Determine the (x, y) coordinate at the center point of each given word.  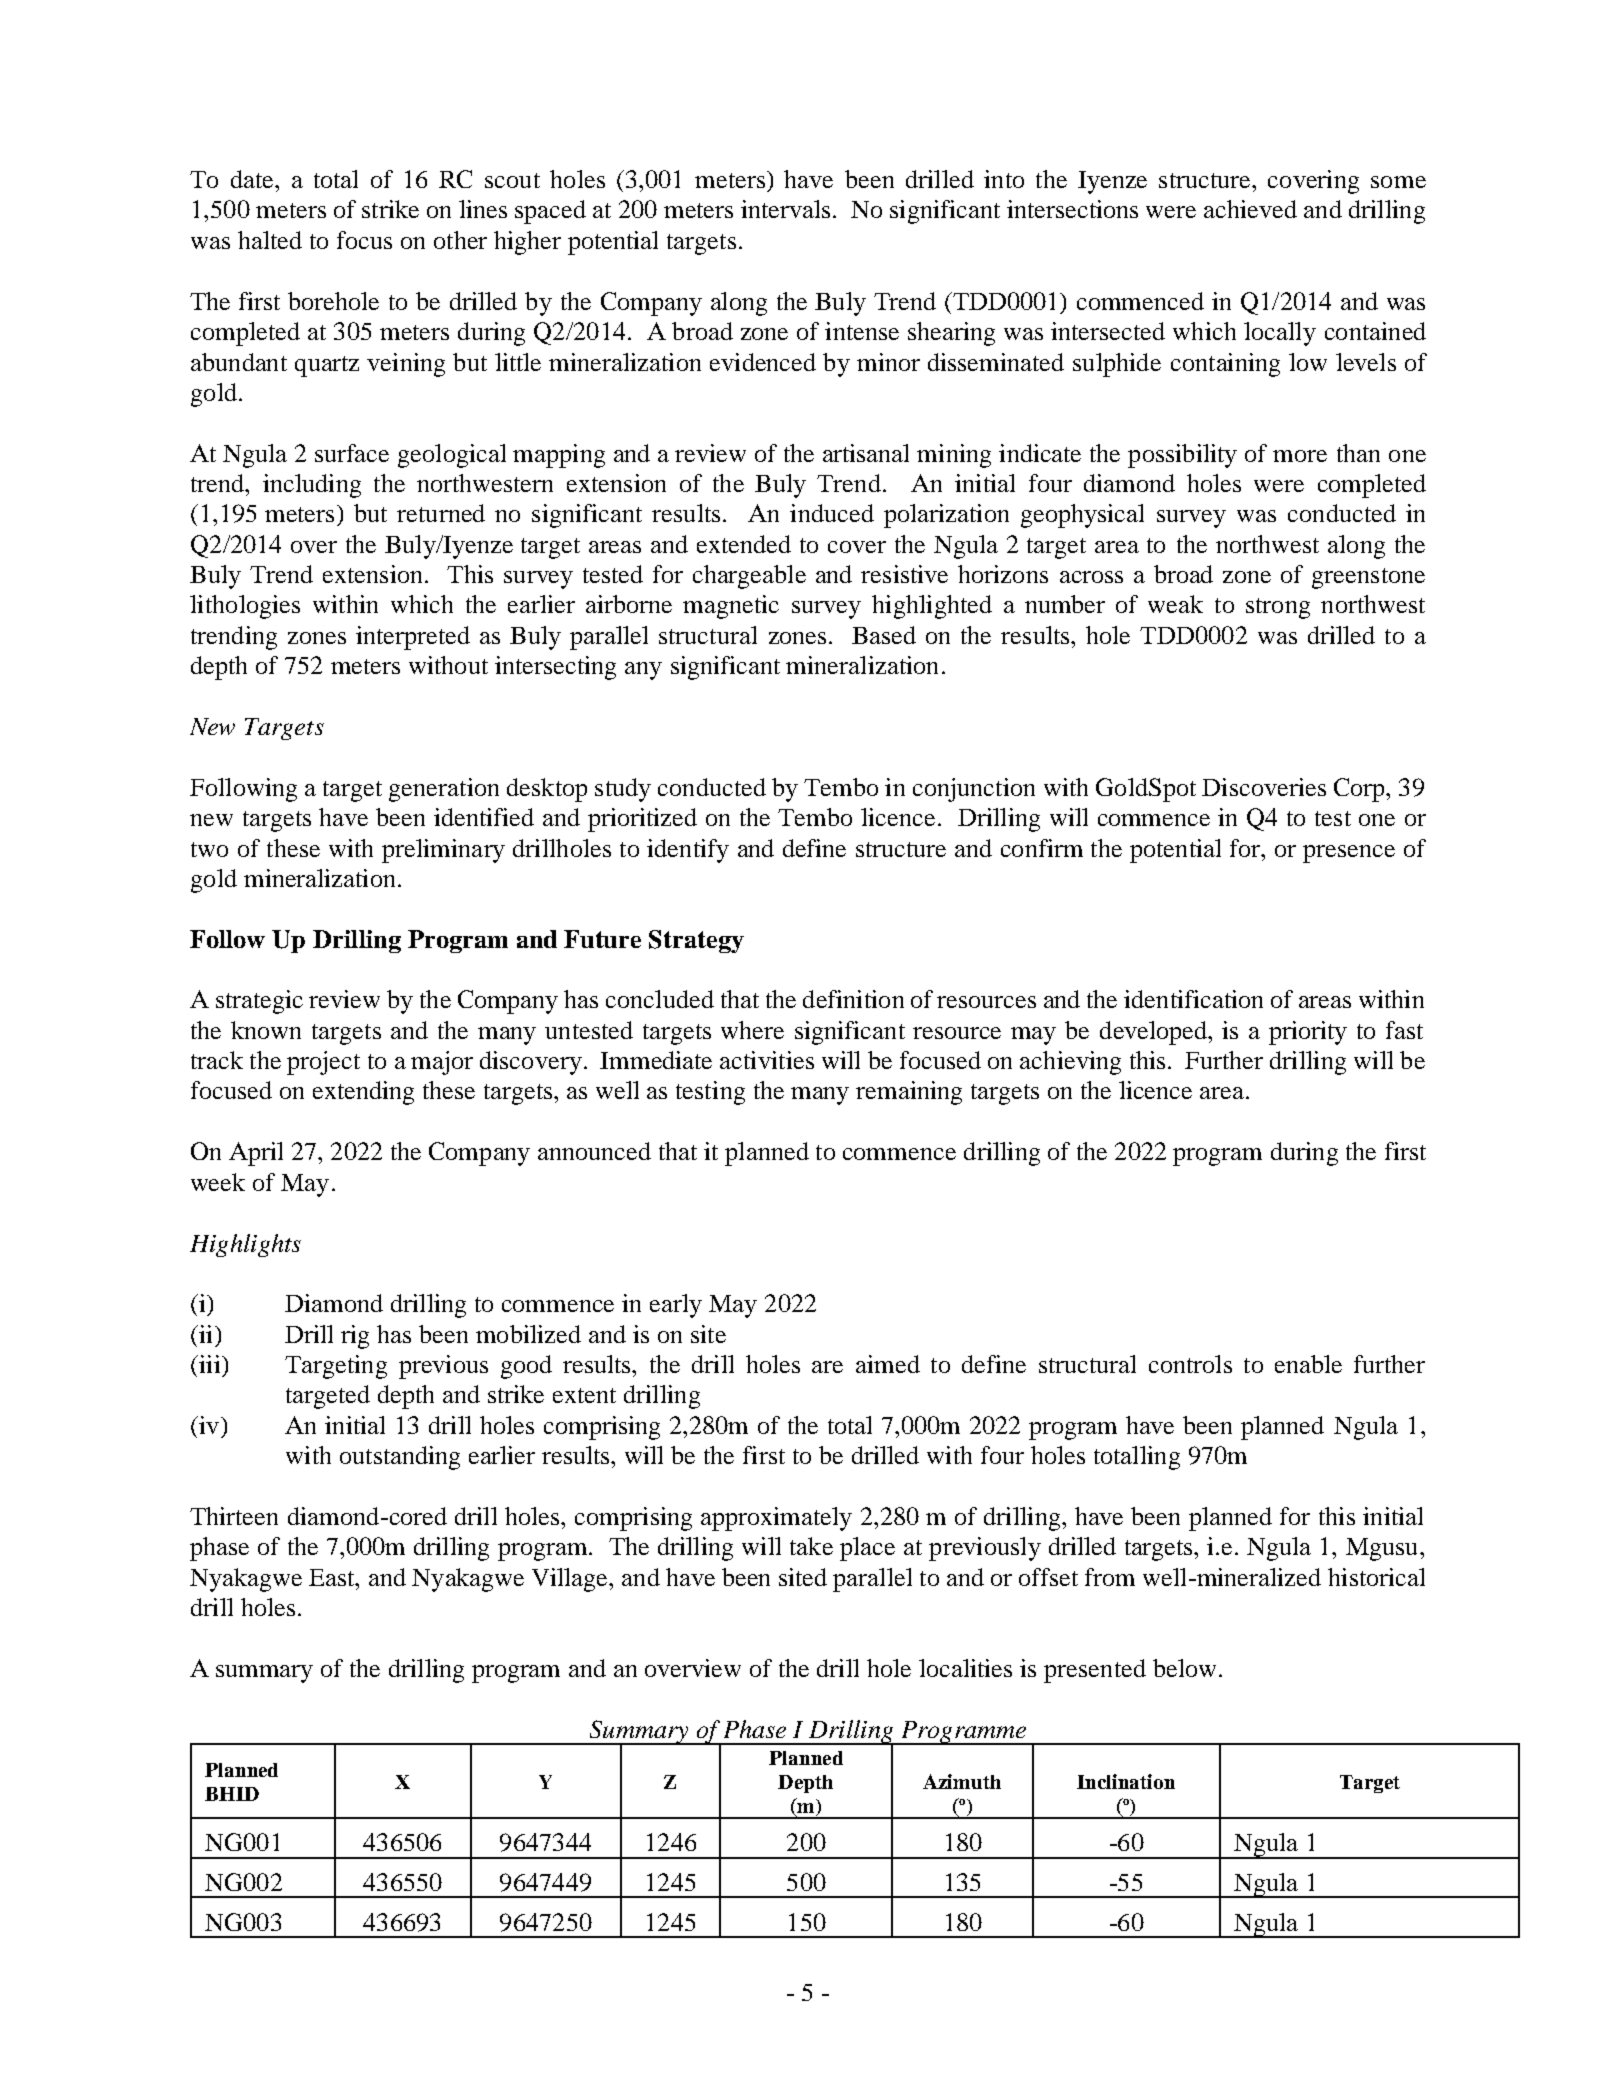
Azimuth (962, 1781)
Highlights (245, 1245)
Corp (1360, 790)
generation (444, 790)
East (333, 1577)
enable (1308, 1364)
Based (884, 635)
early (676, 1306)
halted (270, 240)
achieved (1250, 209)
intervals (785, 209)
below (1184, 1668)
